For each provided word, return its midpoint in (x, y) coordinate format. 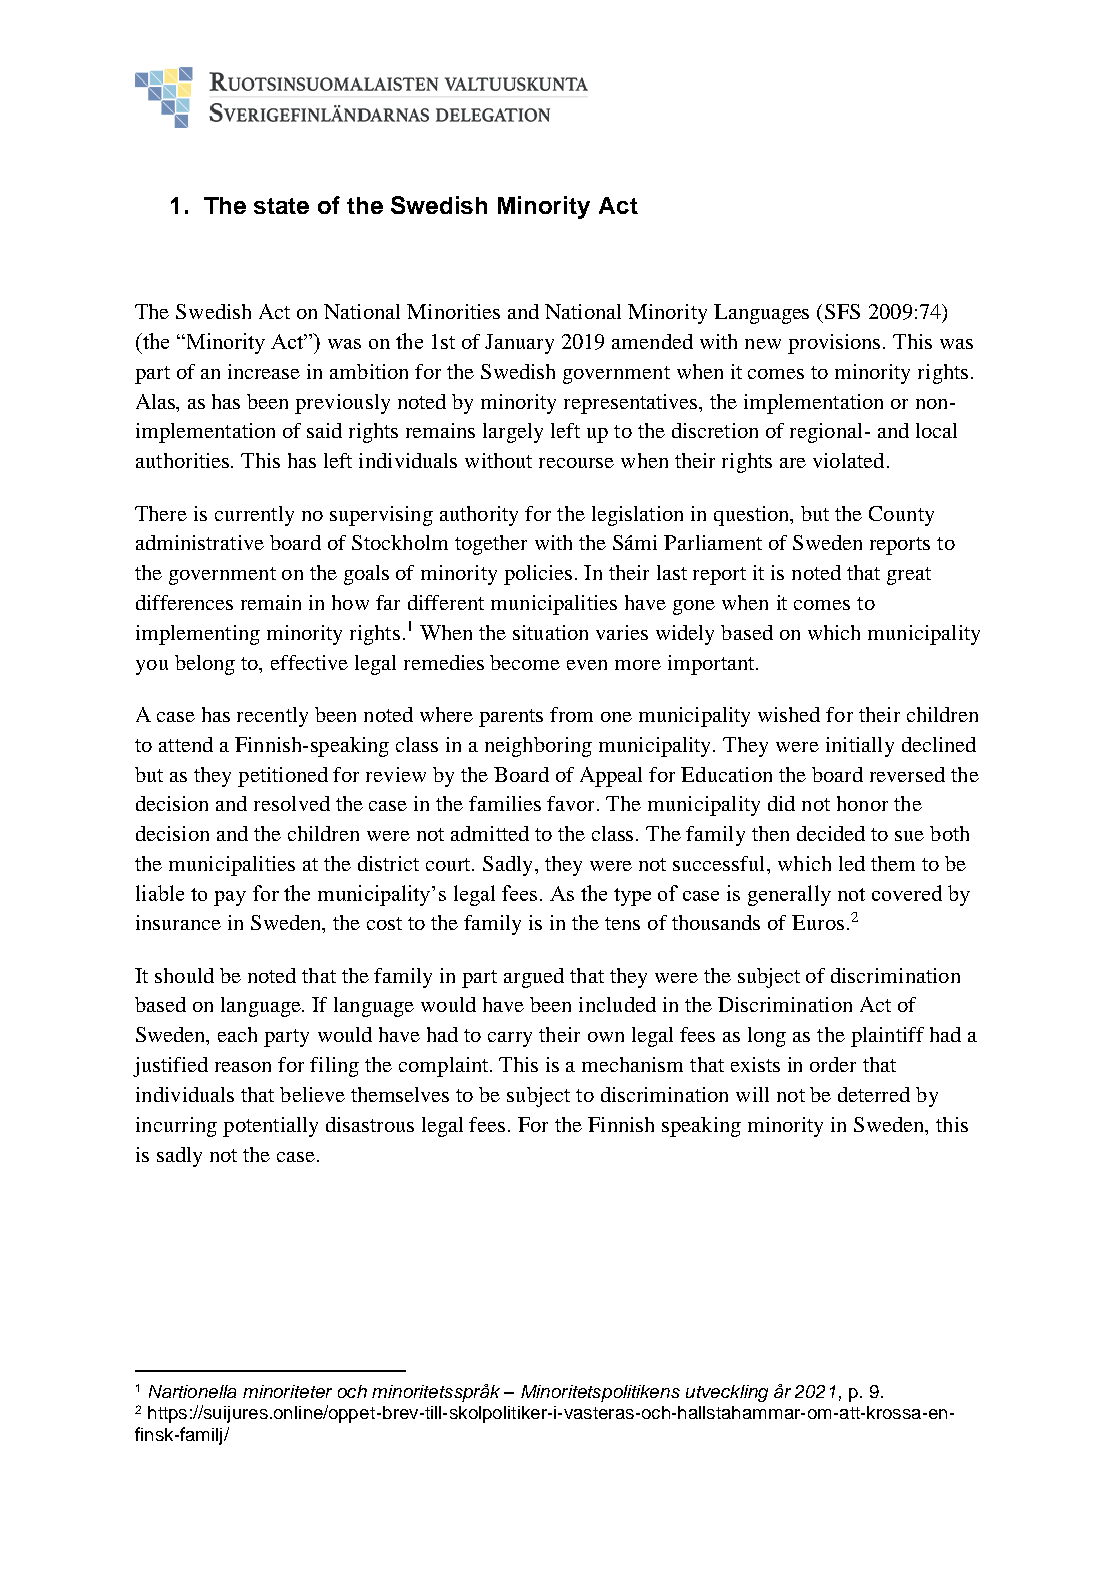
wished (789, 714)
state (281, 206)
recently (272, 717)
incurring (176, 1127)
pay (230, 898)
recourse (576, 463)
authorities (184, 460)
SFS (842, 311)
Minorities (453, 311)
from (571, 714)
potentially (270, 1127)
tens (622, 923)
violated (848, 460)
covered (907, 893)
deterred (874, 1094)
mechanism (632, 1064)
